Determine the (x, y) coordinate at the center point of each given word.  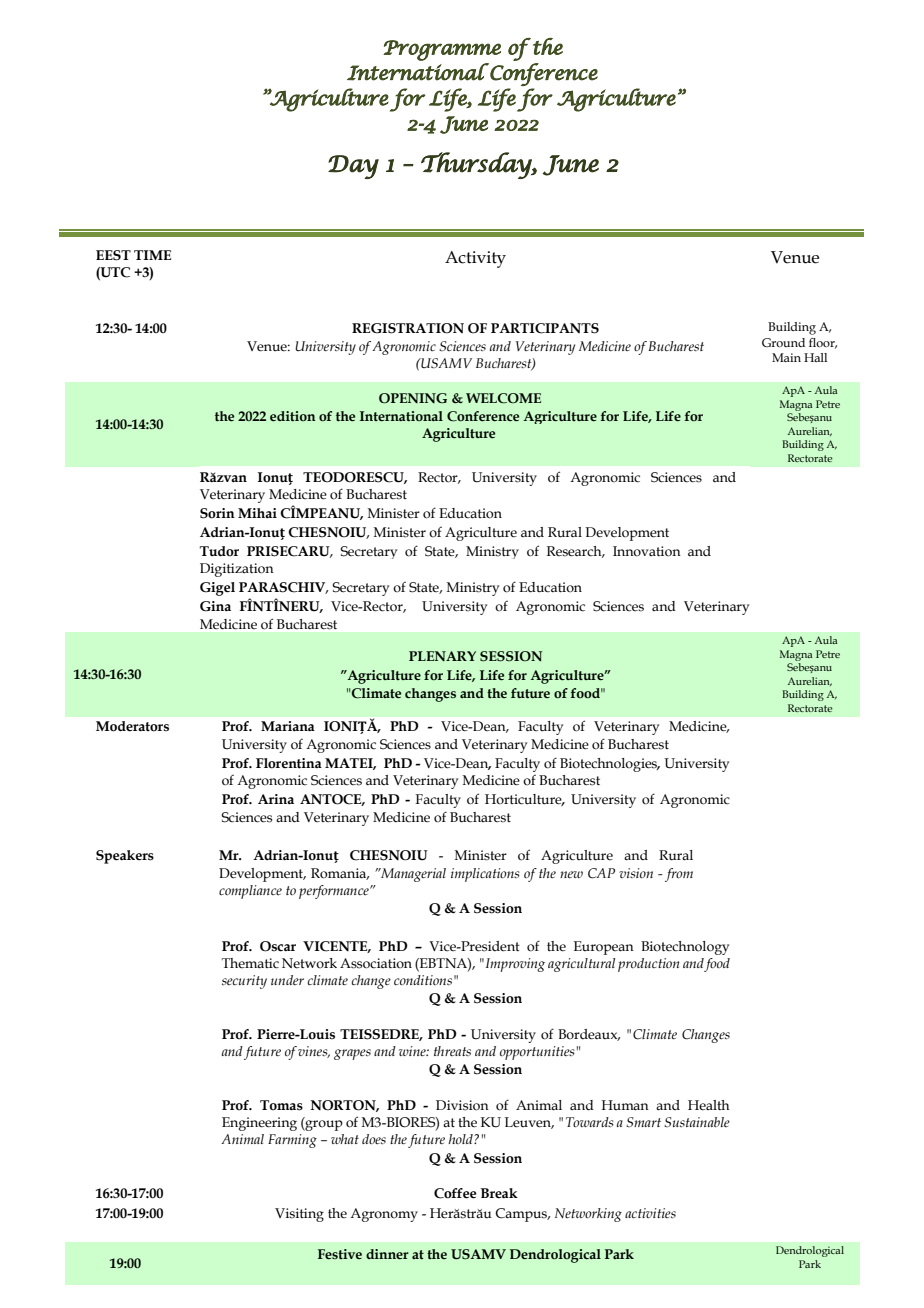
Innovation (647, 551)
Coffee (455, 1193)
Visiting (299, 1215)
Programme (442, 50)
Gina (215, 606)
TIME (152, 255)
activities (650, 1213)
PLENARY (442, 656)
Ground (783, 342)
